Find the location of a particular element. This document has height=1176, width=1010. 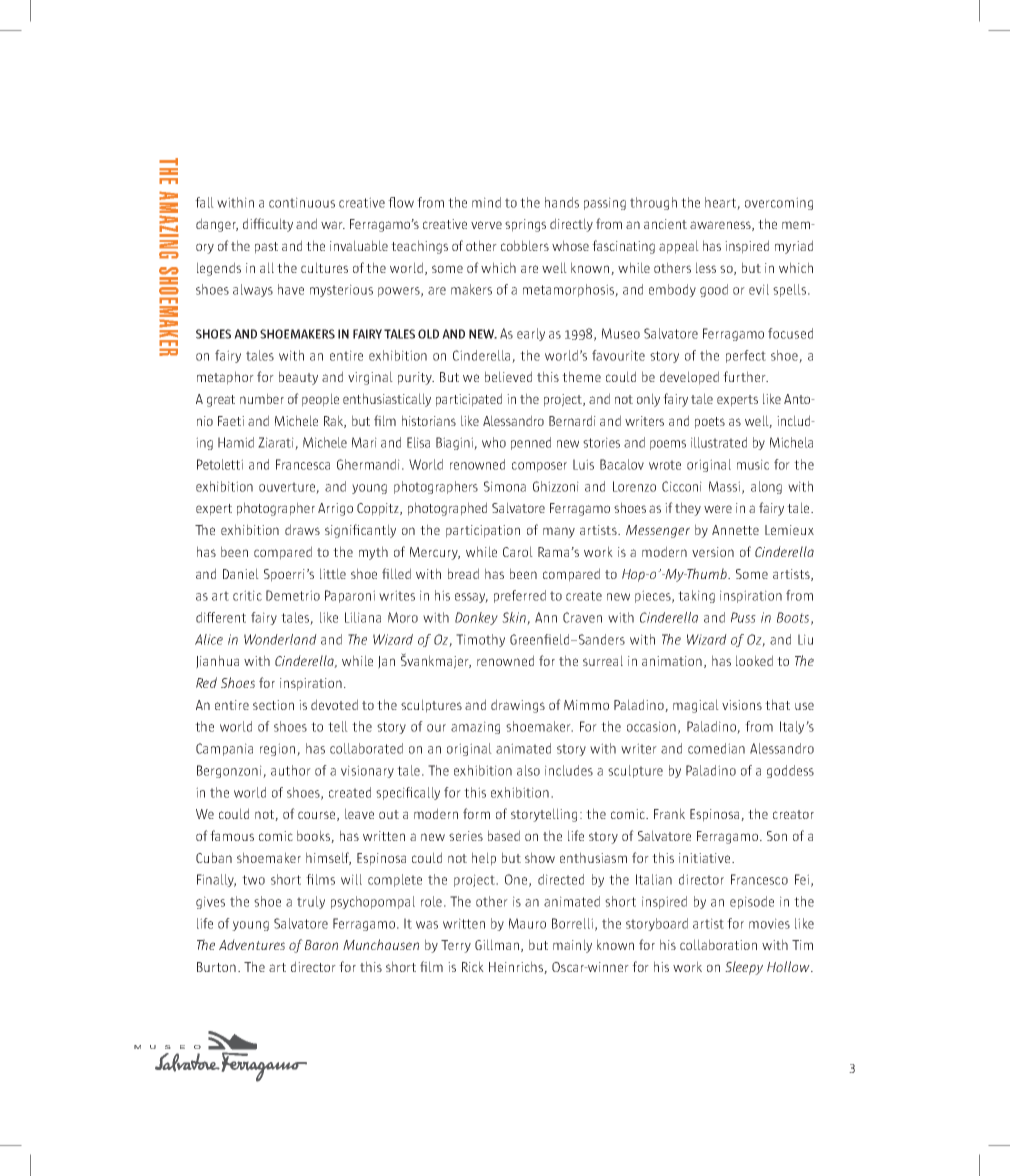

overcoming is located at coordinates (779, 203).
